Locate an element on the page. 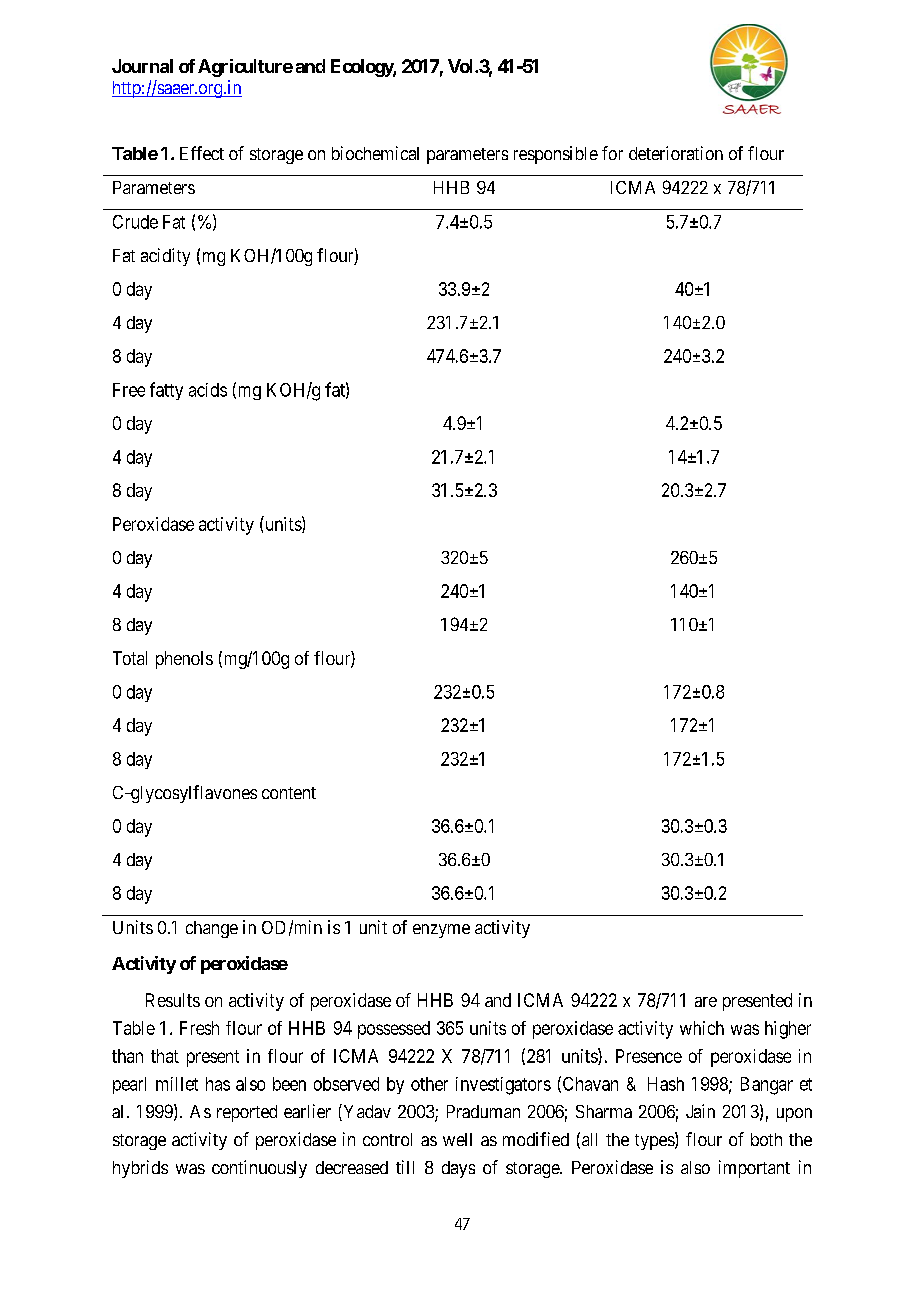  are is located at coordinates (706, 1002).
